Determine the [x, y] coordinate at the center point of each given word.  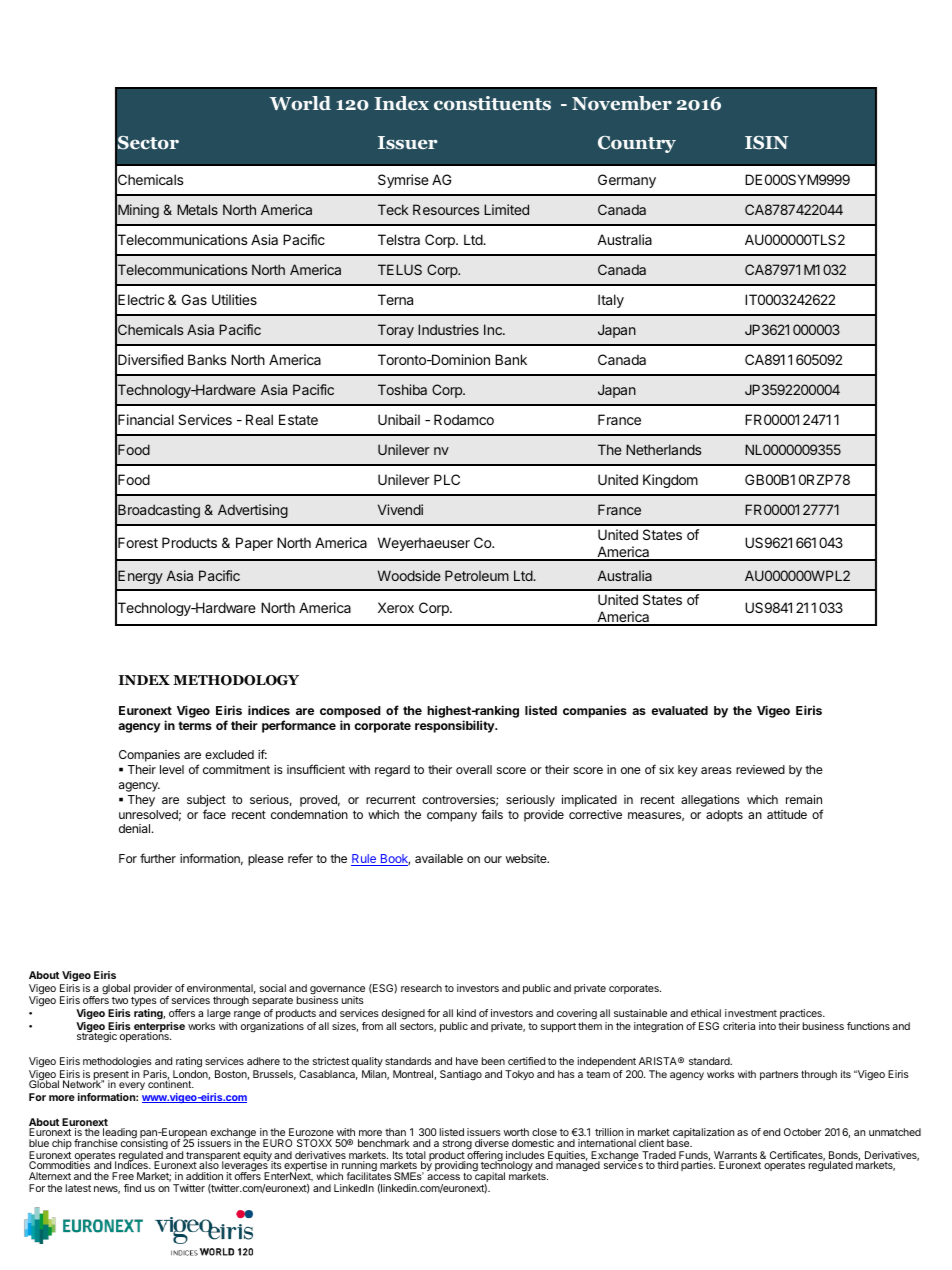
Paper [254, 544]
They [141, 801]
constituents [492, 103]
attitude [787, 814]
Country [637, 144]
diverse [492, 1143]
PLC [447, 479]
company [452, 817]
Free [123, 1176]
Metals [197, 209]
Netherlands [663, 449]
